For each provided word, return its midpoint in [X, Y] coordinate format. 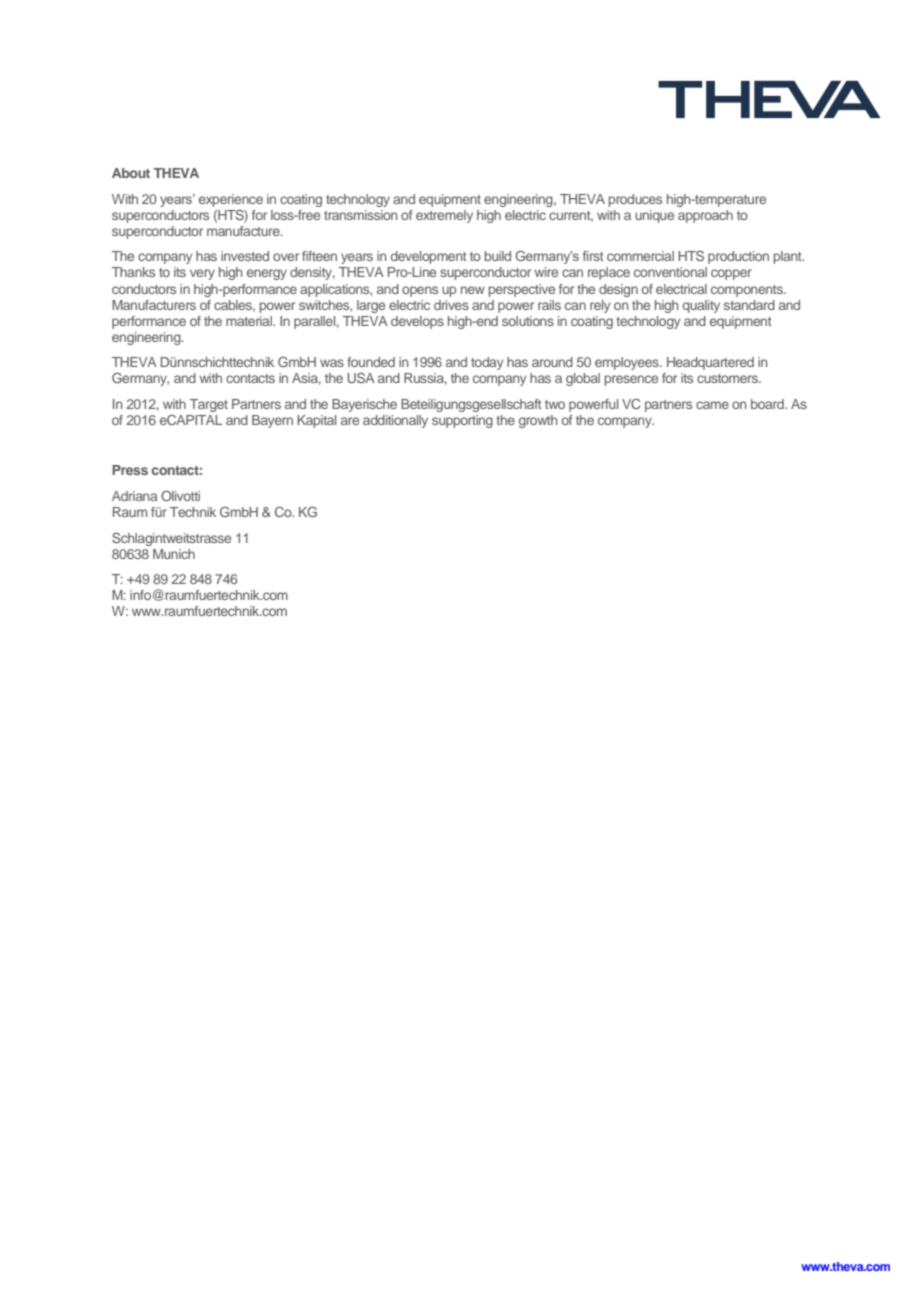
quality [701, 306]
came [712, 405]
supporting [462, 421]
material [250, 321]
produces [635, 200]
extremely [444, 216]
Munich [174, 554]
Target [209, 405]
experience [231, 200]
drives [451, 305]
